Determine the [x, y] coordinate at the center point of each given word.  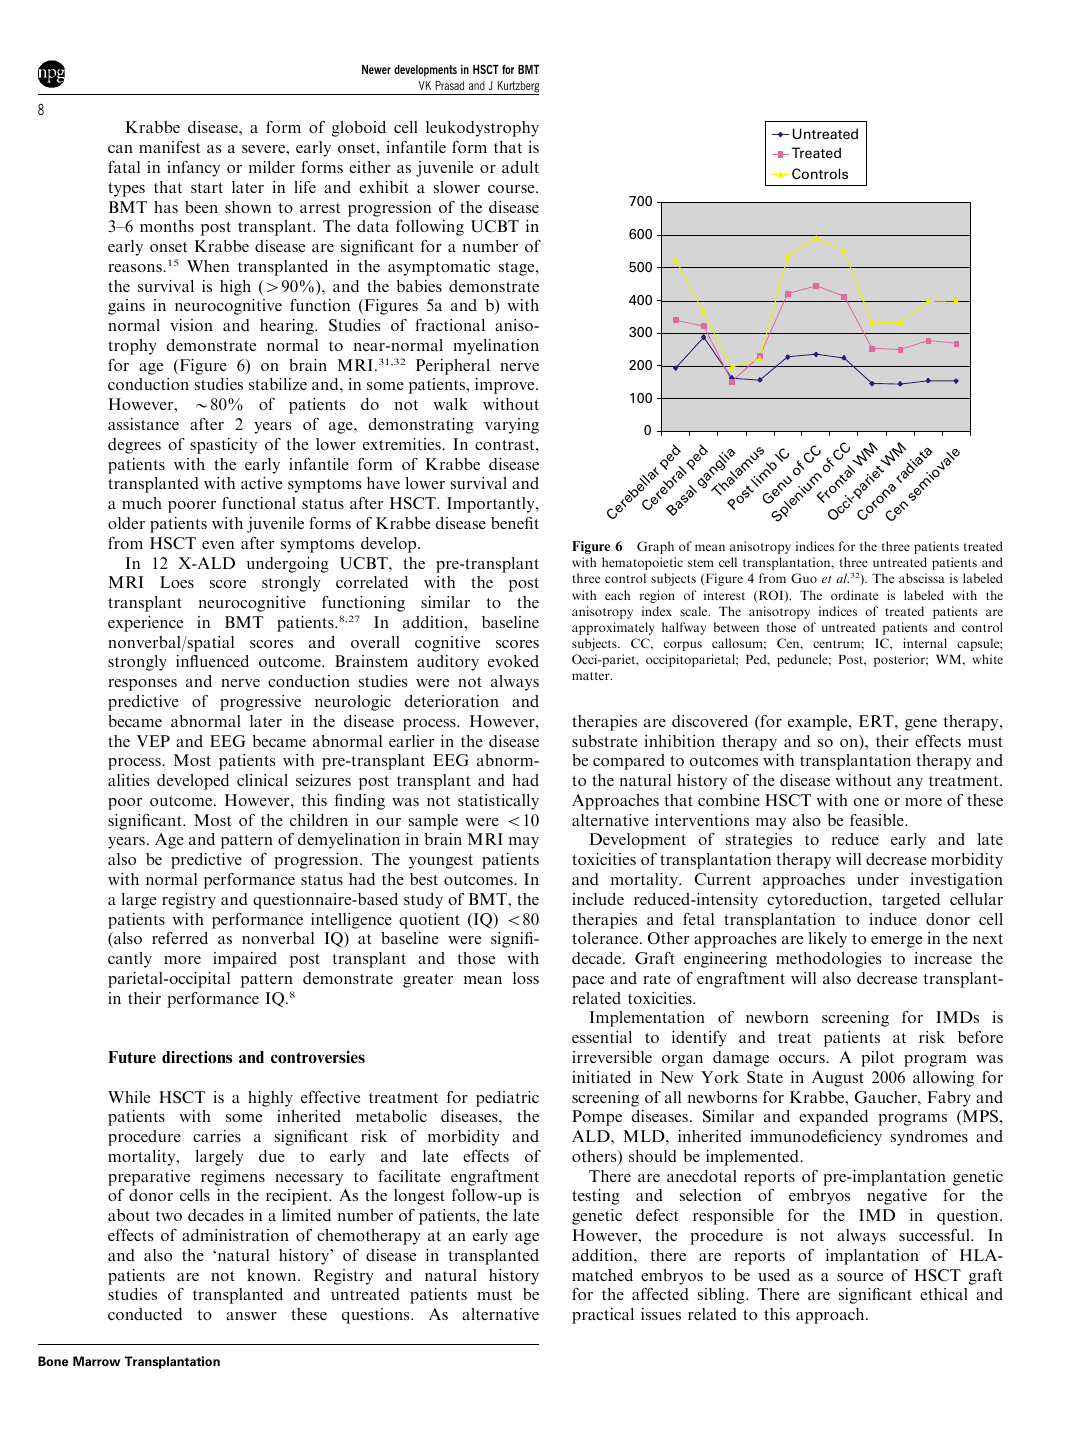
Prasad [449, 85]
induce [893, 919]
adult [520, 167]
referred [180, 938]
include [598, 899]
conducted [145, 1314]
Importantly [492, 505]
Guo [804, 578]
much [142, 503]
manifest [169, 147]
